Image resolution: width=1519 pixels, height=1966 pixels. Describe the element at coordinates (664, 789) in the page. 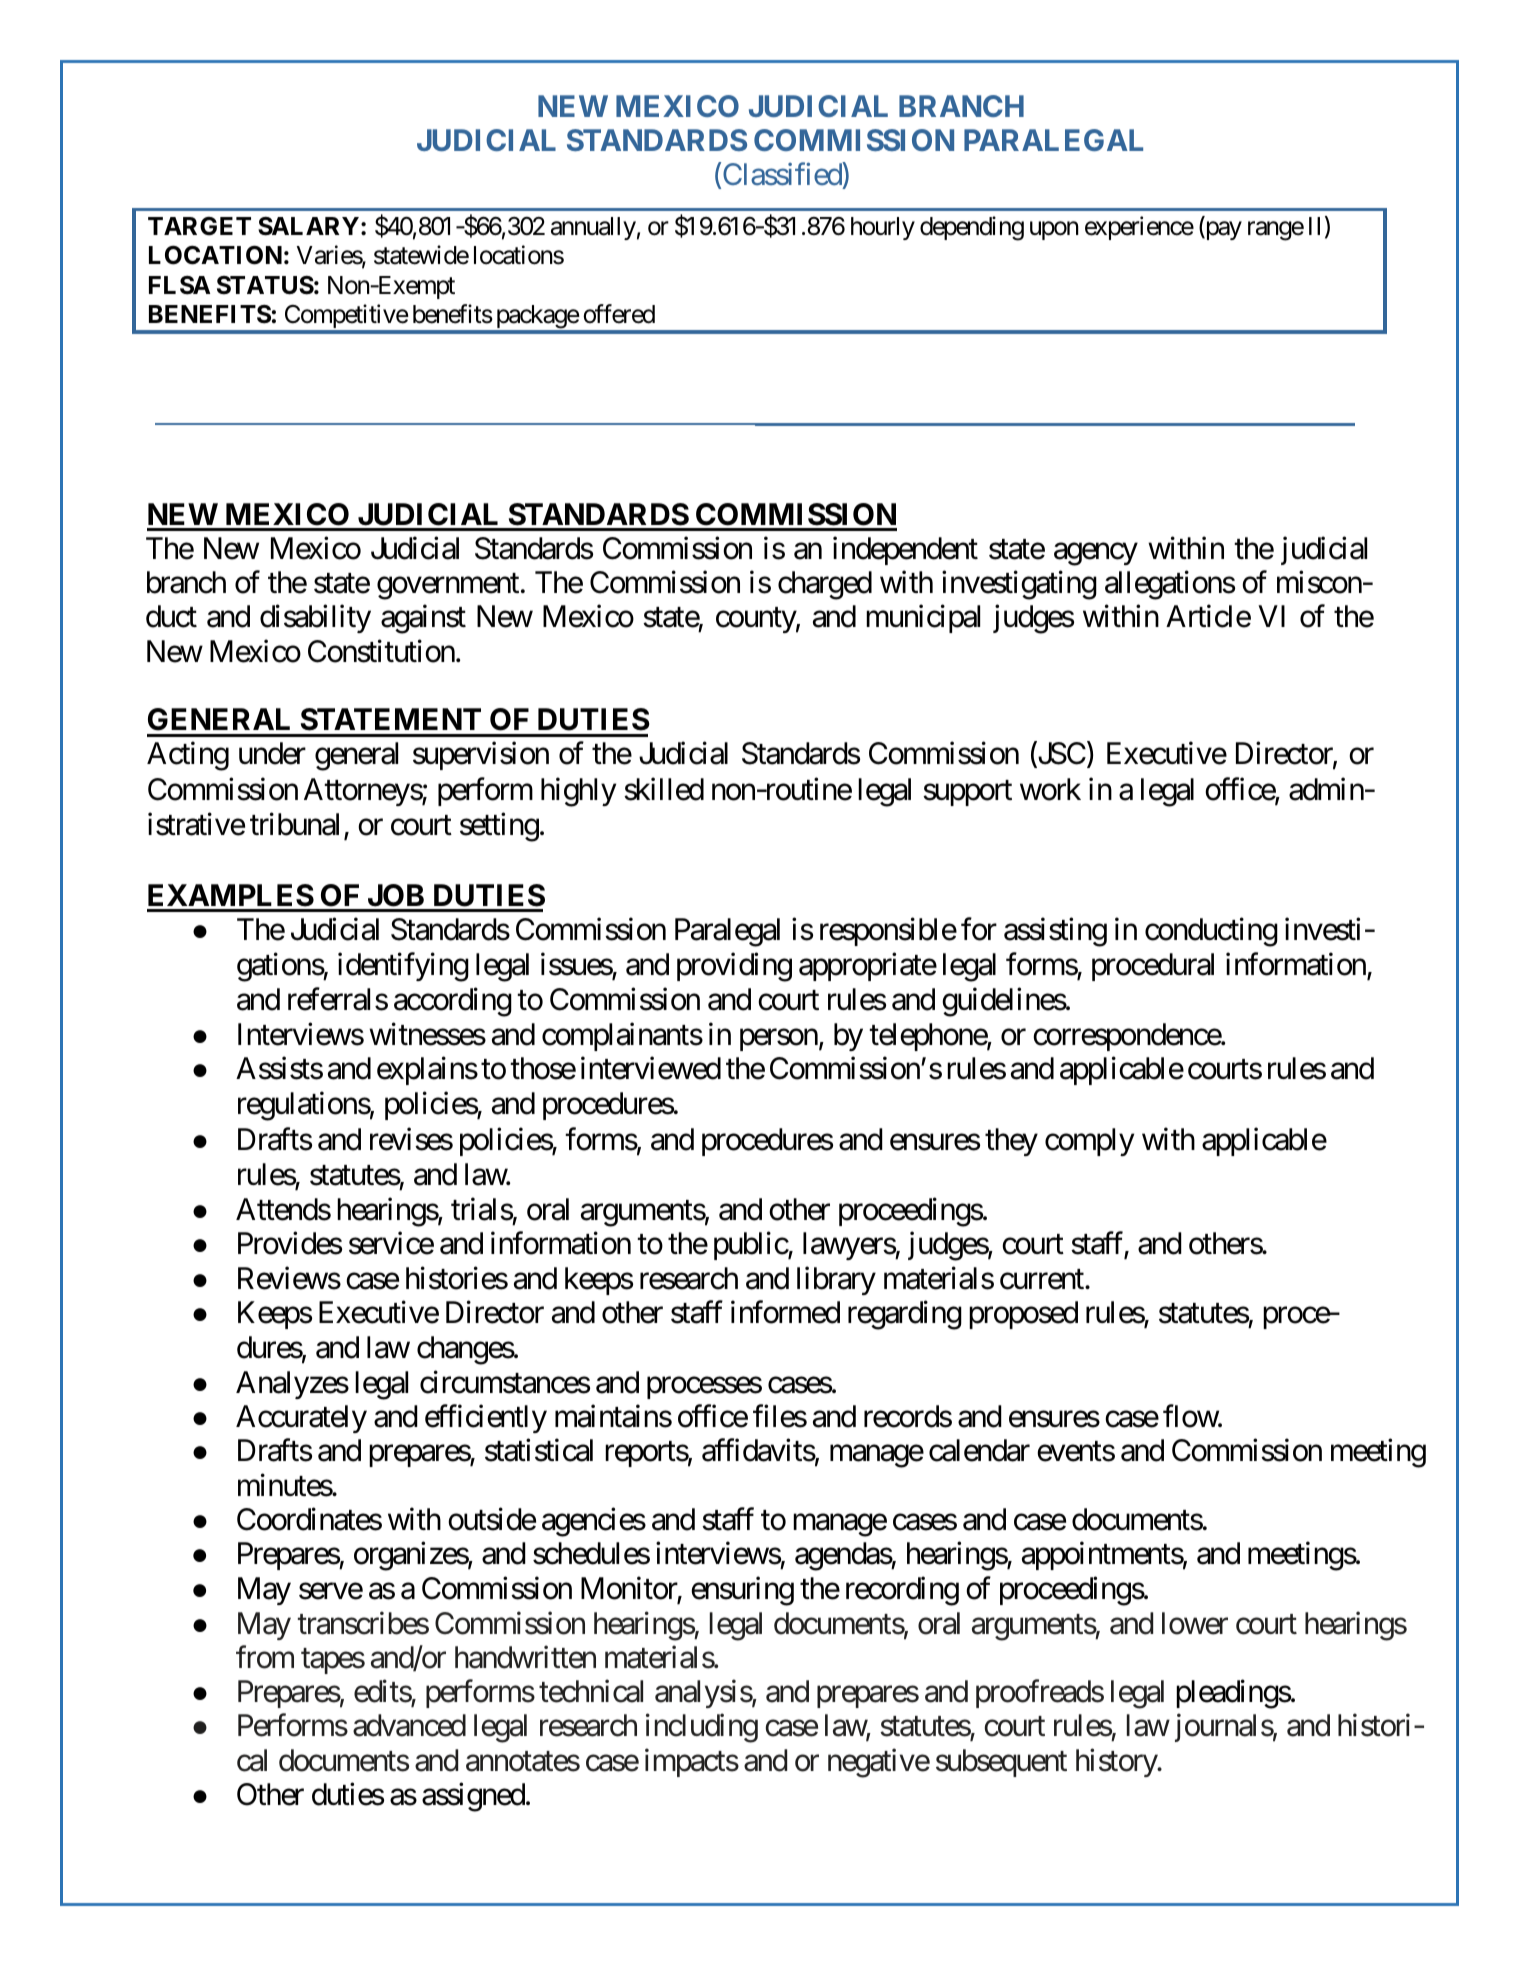

I see `skilled` at that location.
